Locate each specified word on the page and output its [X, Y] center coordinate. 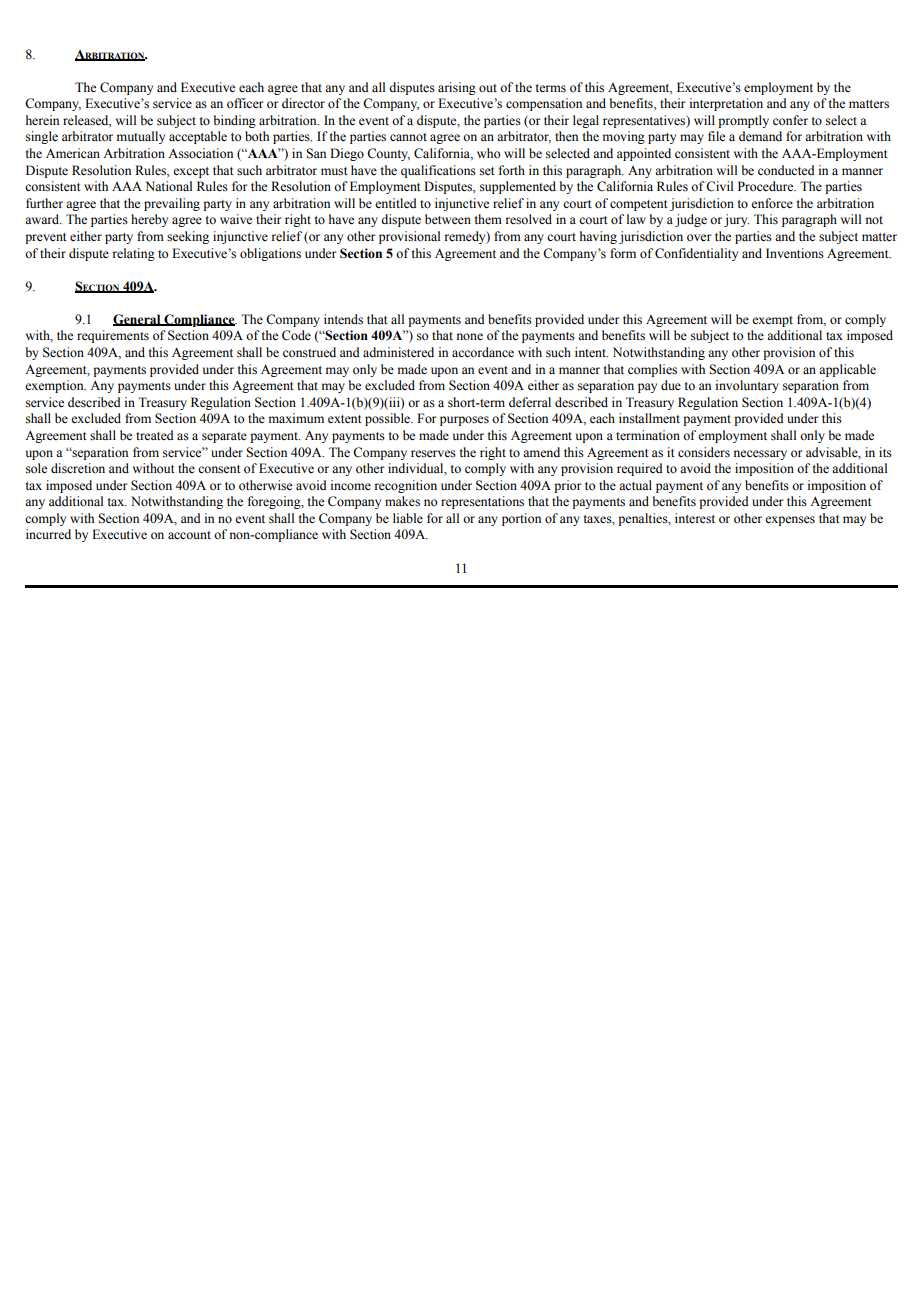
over [699, 237]
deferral [530, 402]
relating [134, 254]
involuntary [747, 386]
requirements [113, 336]
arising [457, 88]
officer [245, 103]
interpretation [726, 104]
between [448, 219]
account [189, 535]
